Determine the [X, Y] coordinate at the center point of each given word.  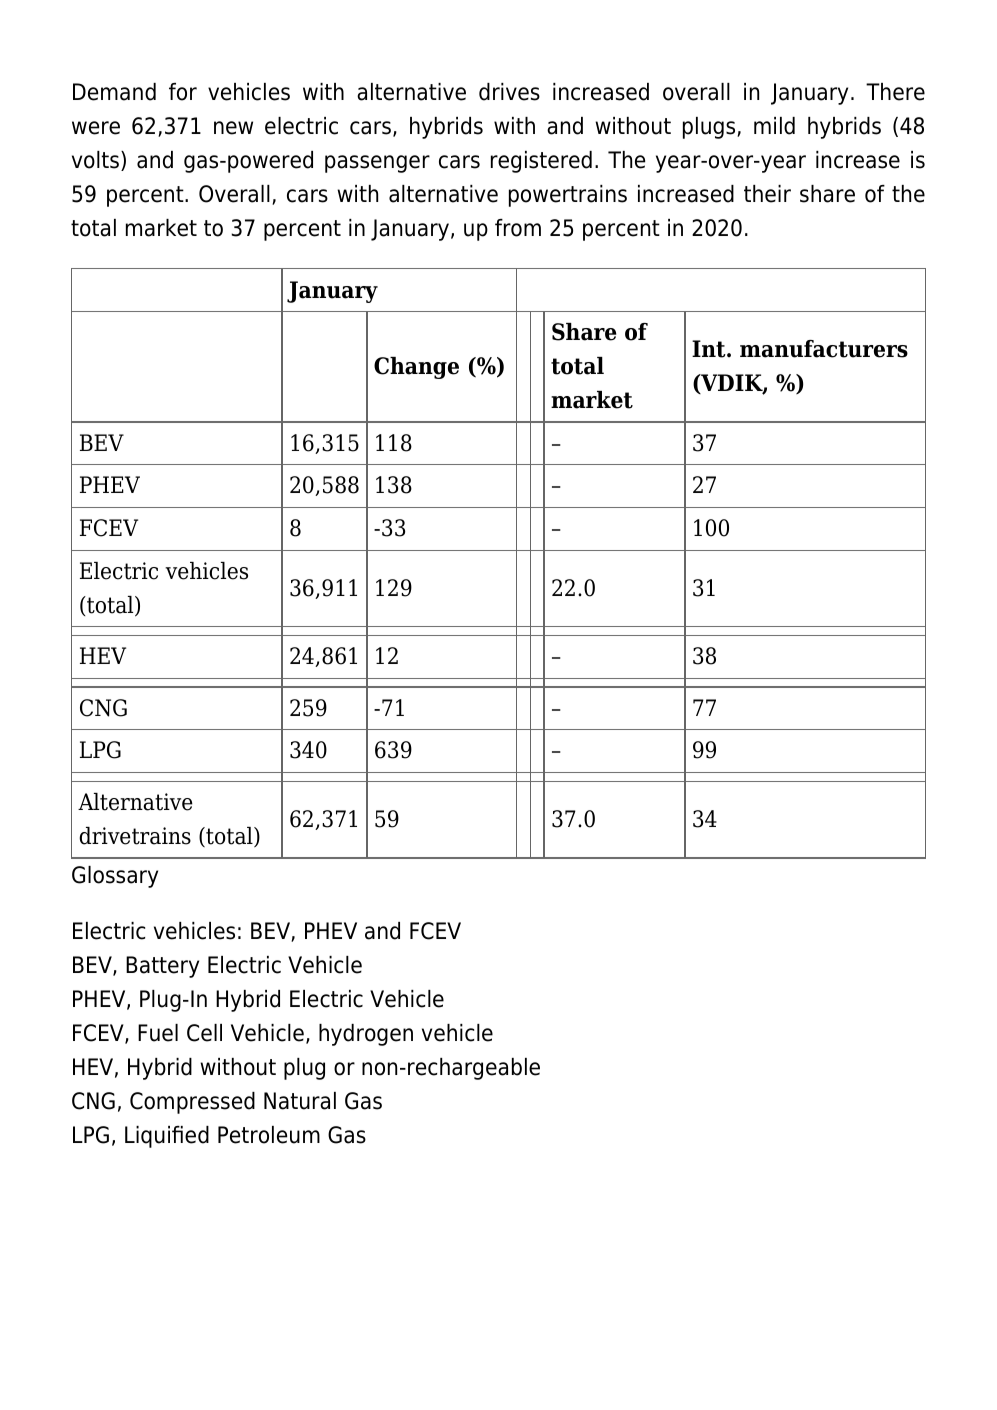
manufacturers [824, 349]
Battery [162, 967]
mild [774, 126]
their [767, 194]
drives [509, 92]
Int [710, 349]
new [233, 128]
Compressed [192, 1103]
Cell [204, 1033]
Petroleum [269, 1135]
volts [95, 160]
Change [416, 368]
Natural [300, 1101]
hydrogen [366, 1035]
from [518, 228]
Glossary [115, 877]
